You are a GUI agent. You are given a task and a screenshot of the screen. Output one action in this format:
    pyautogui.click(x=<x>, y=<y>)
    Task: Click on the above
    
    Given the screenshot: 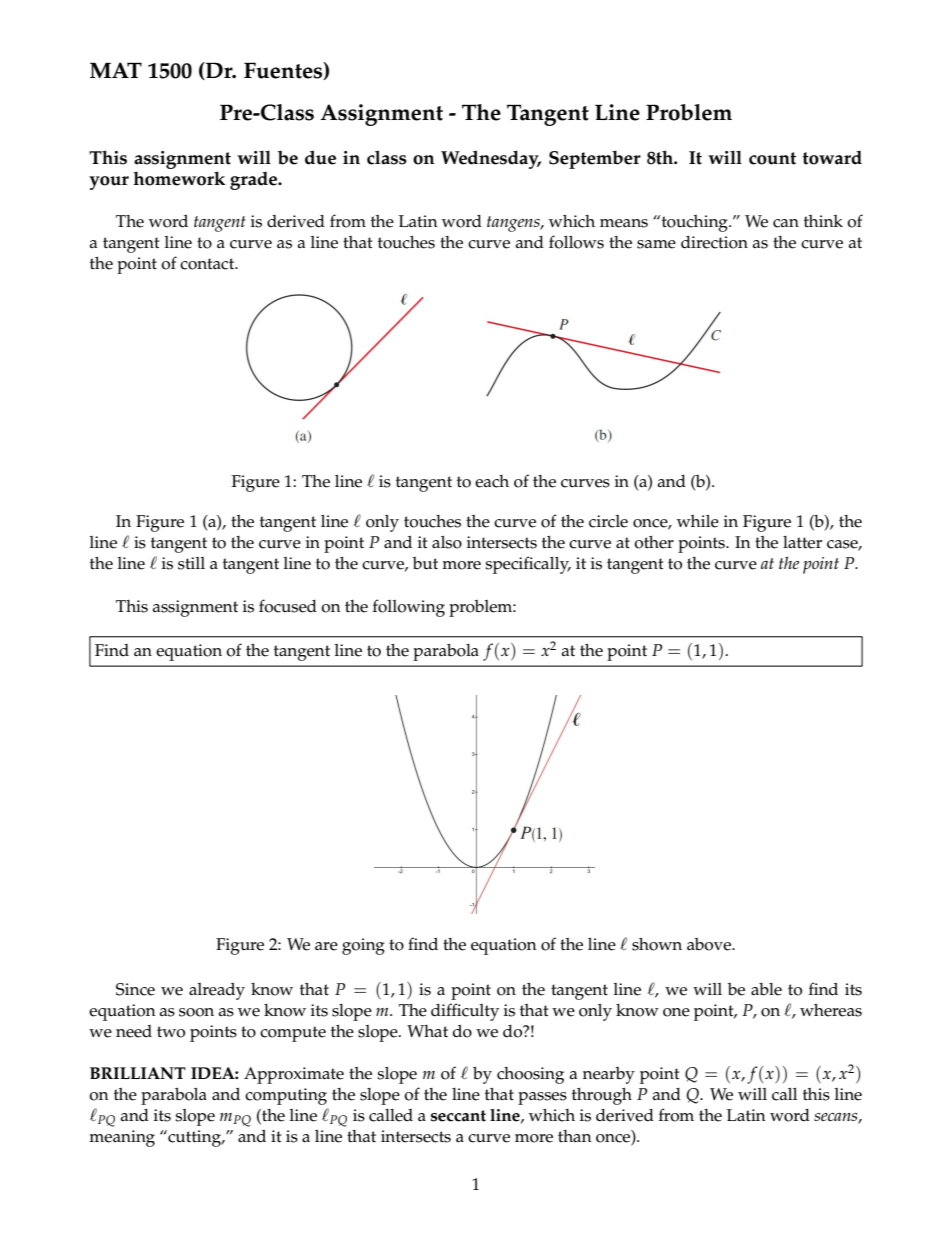 What is the action you would take?
    pyautogui.click(x=710, y=944)
